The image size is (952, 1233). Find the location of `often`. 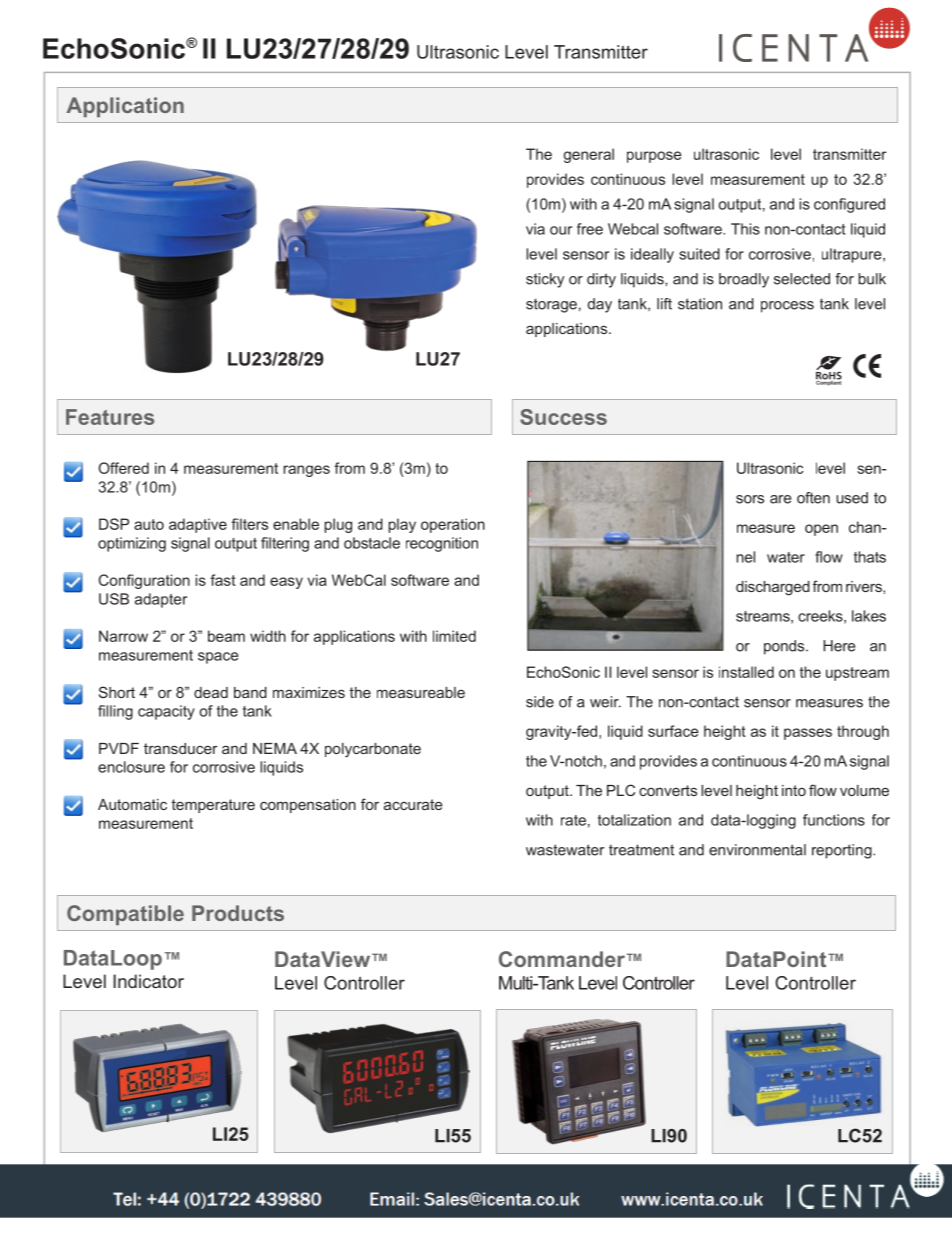

often is located at coordinates (813, 498).
